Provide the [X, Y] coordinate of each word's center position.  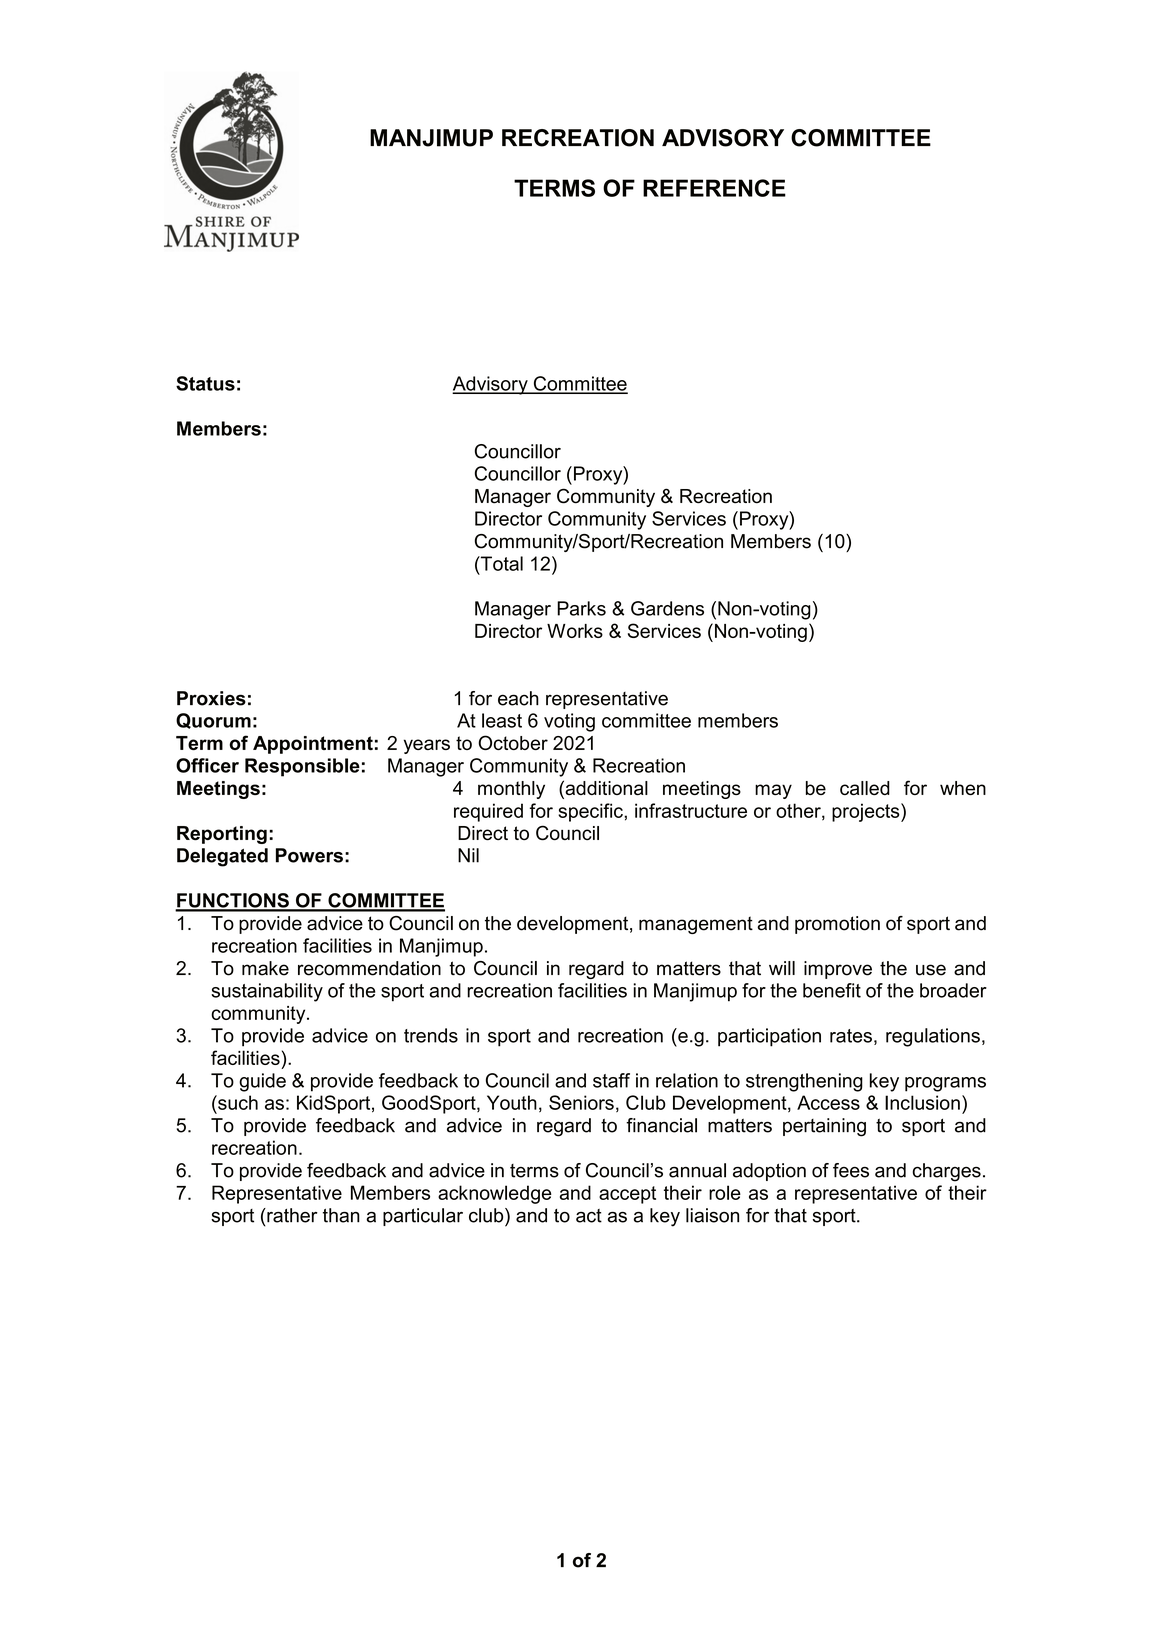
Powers [309, 855]
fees [851, 1170]
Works [575, 631]
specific [591, 812]
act [589, 1216]
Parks [581, 608]
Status [205, 383]
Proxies [211, 698]
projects [867, 812]
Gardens [667, 608]
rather [291, 1215]
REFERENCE [714, 188]
